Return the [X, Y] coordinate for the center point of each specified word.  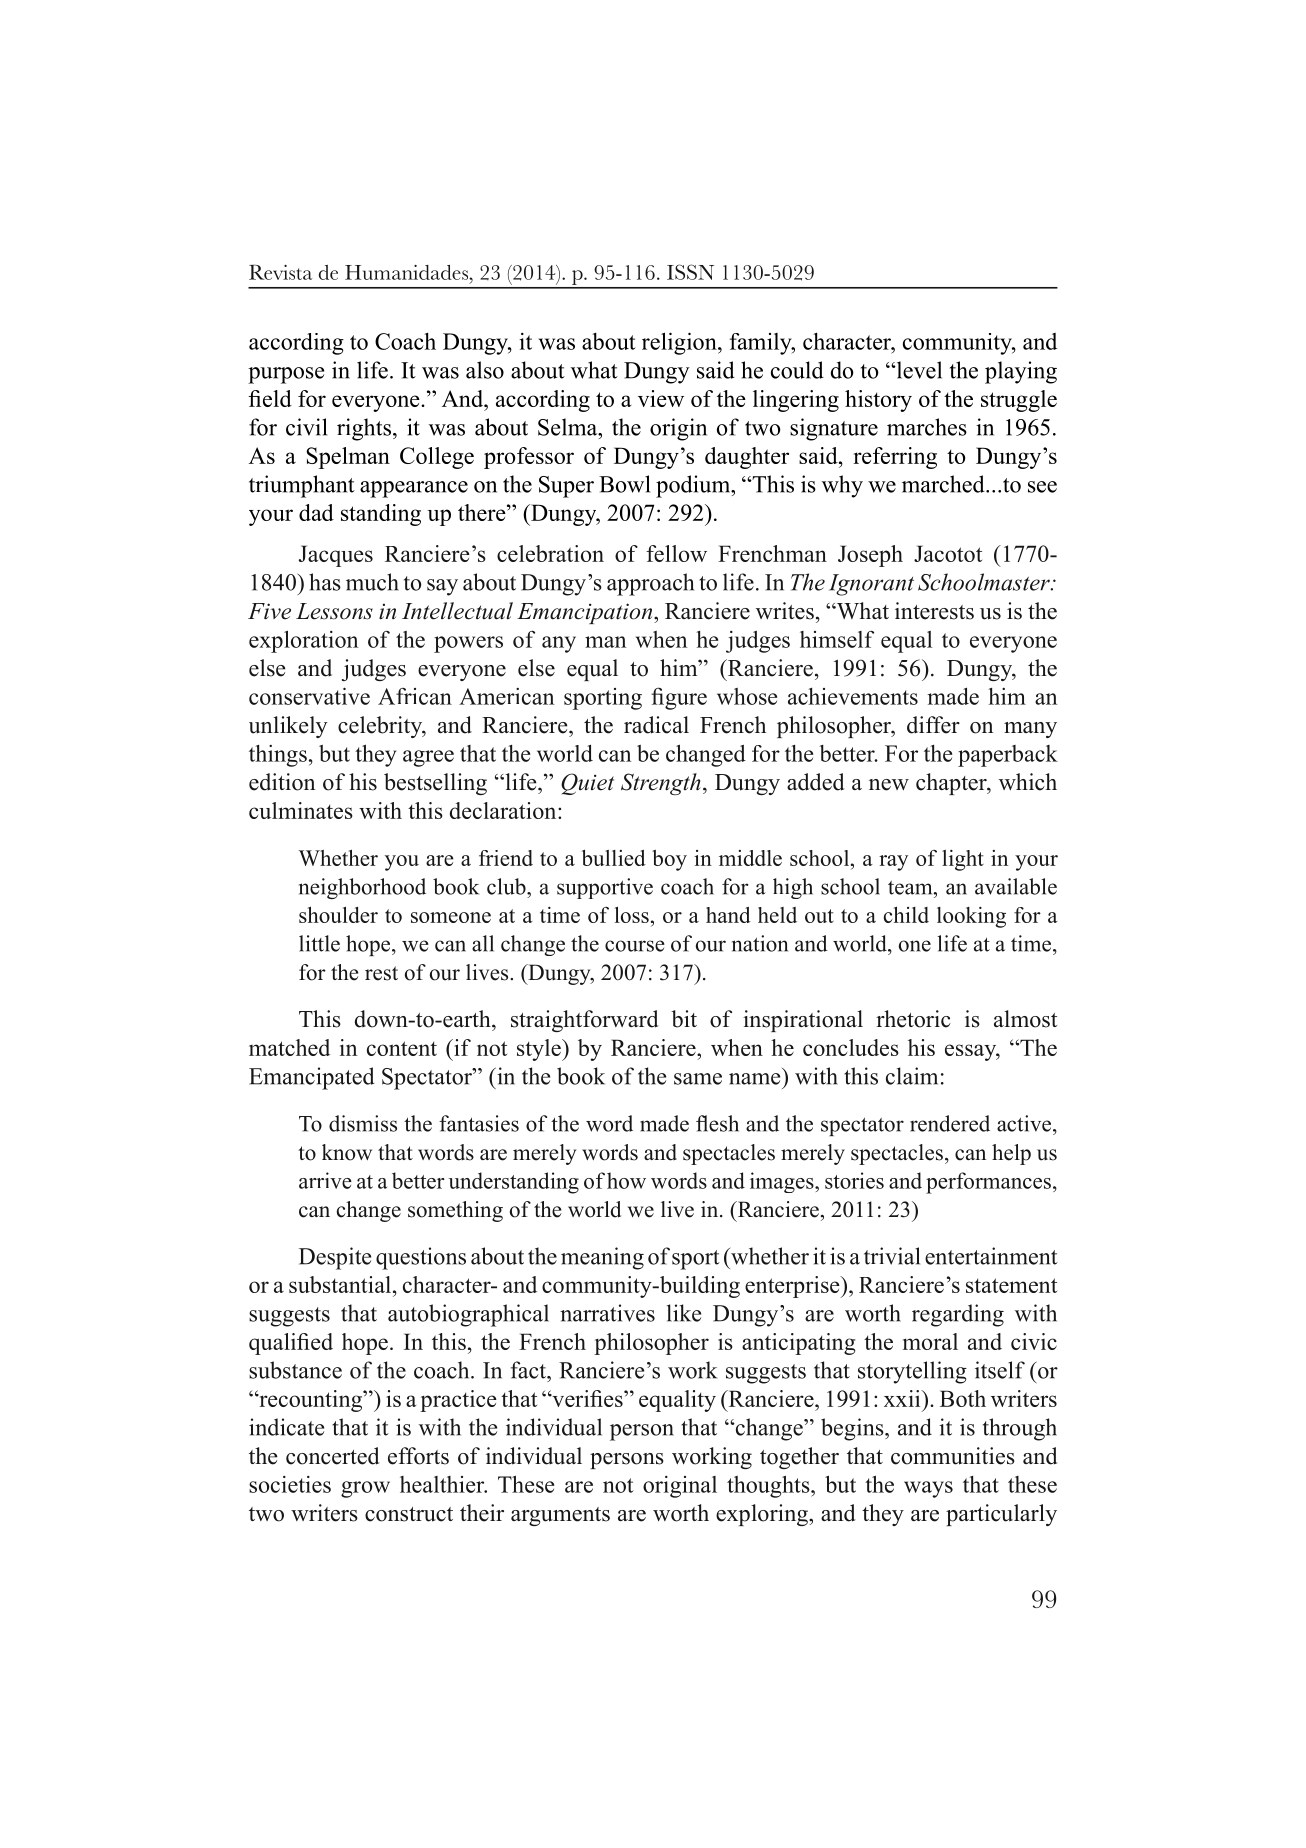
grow [365, 1489]
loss [632, 915]
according [296, 344]
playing [1021, 372]
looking [971, 917]
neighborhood [362, 888]
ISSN [690, 272]
